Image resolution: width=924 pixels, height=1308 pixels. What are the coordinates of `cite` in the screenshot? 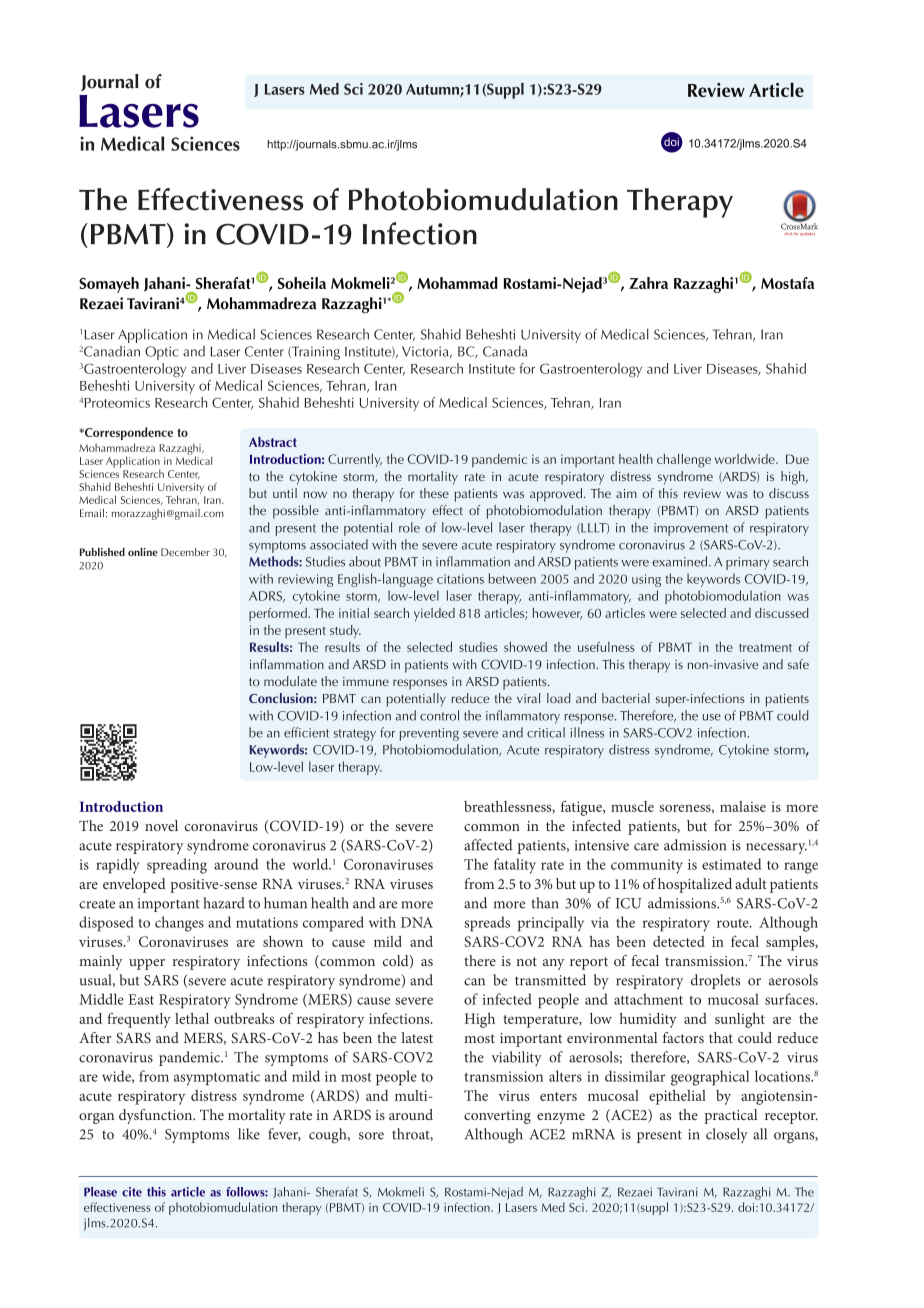 It's located at (132, 1192).
